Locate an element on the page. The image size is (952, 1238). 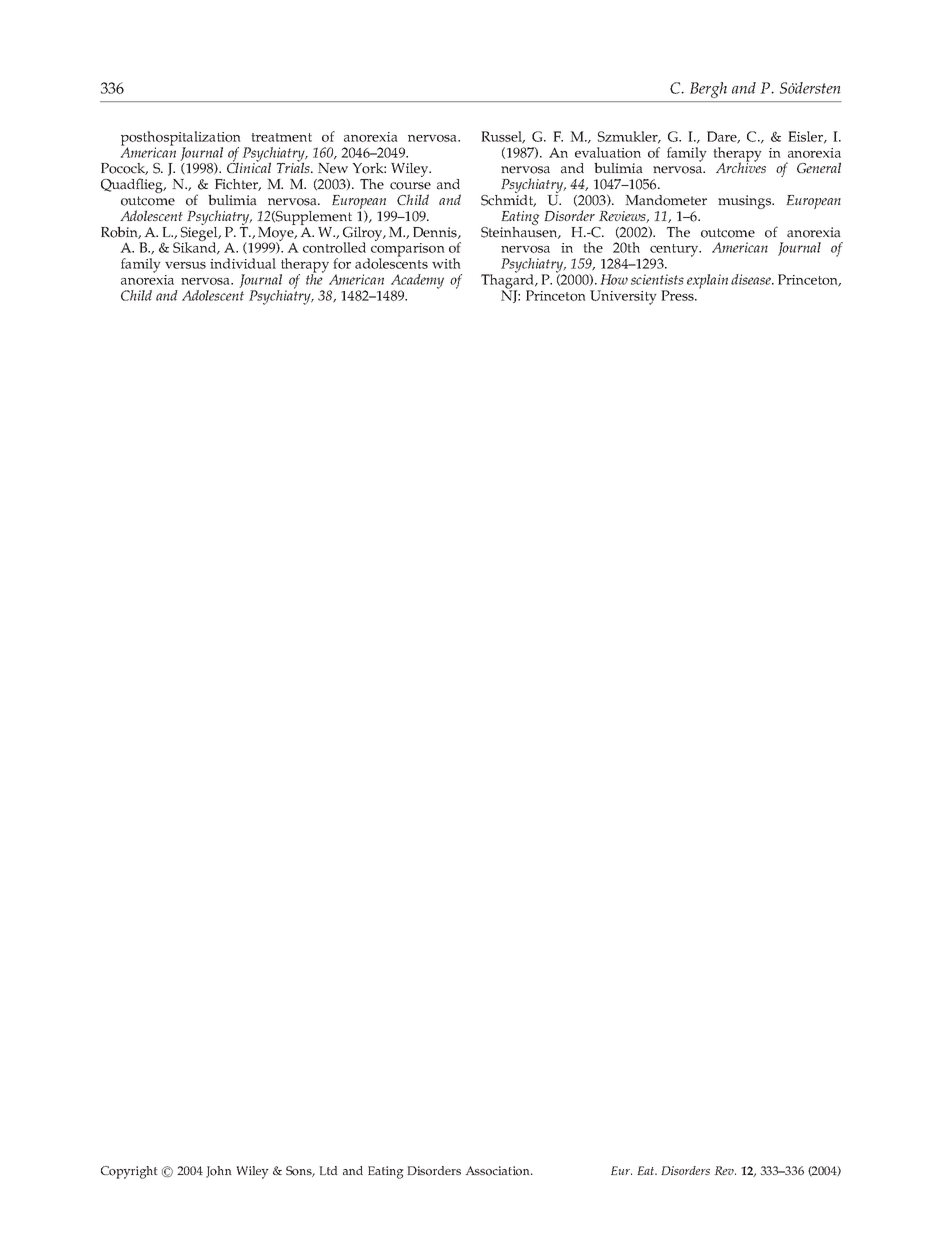
Association is located at coordinates (498, 1171).
